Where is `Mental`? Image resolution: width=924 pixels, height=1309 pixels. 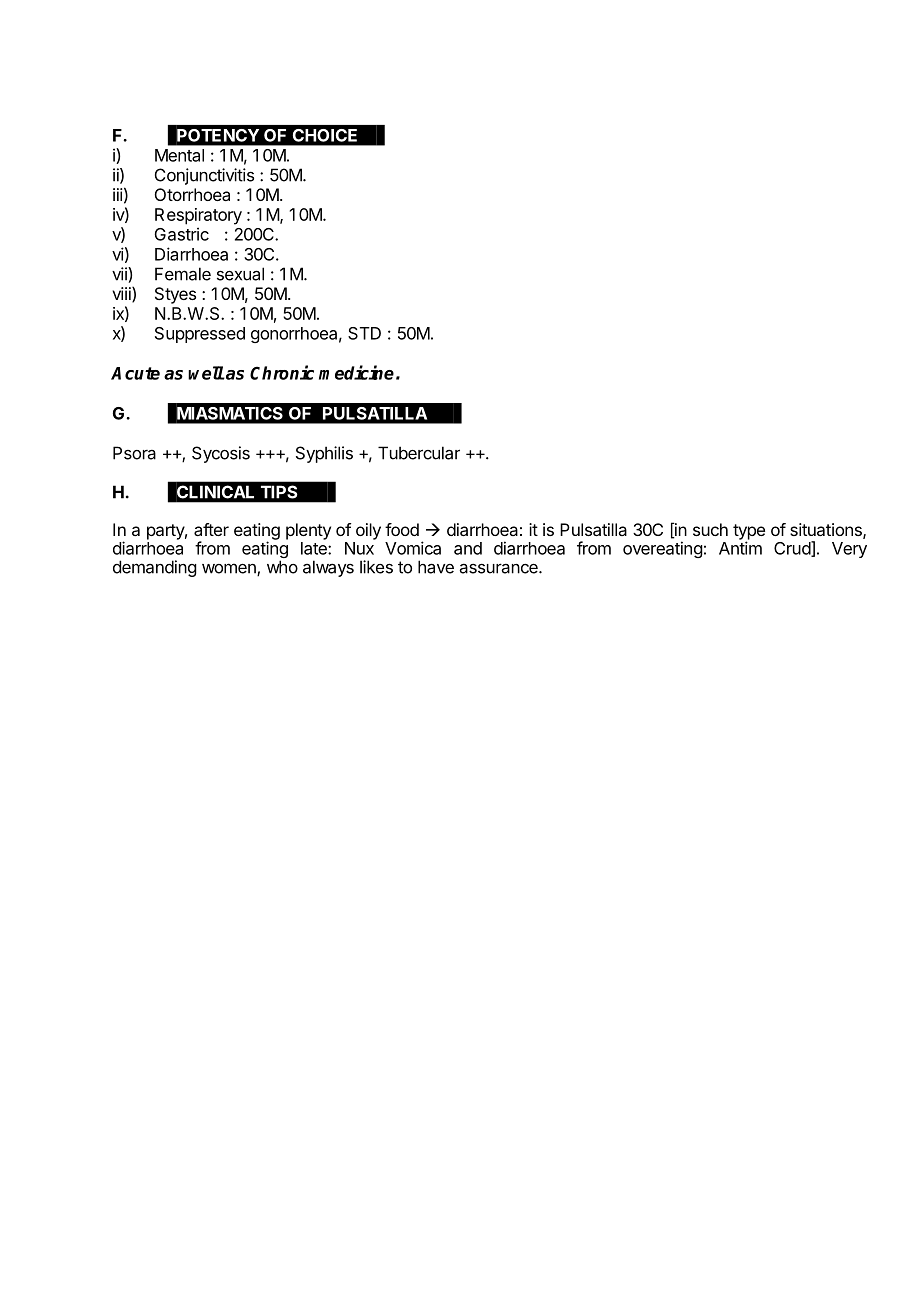 Mental is located at coordinates (179, 155).
